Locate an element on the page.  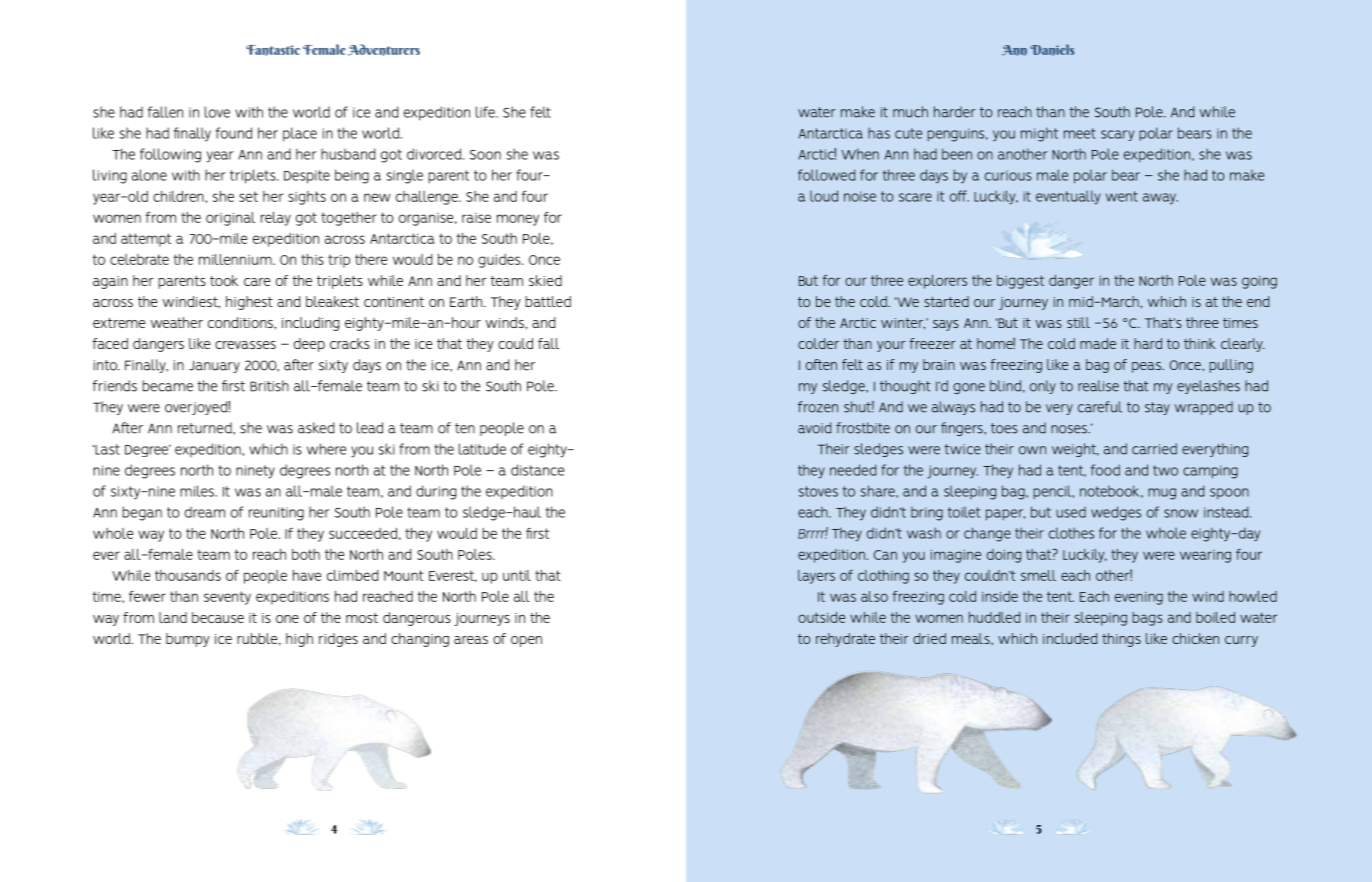
life is located at coordinates (486, 112).
